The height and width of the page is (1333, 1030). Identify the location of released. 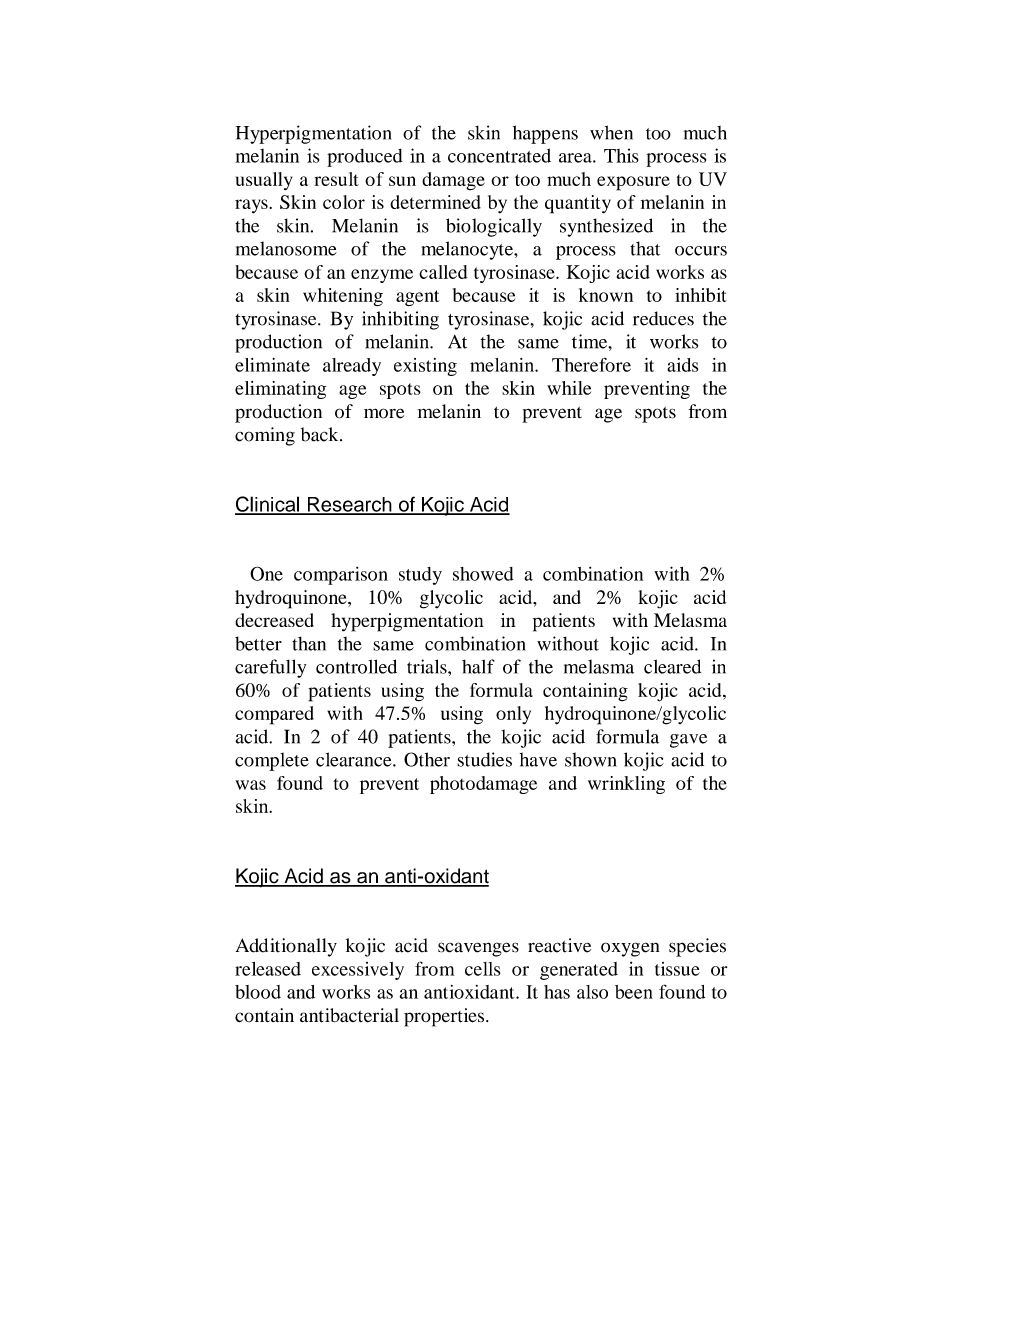
(268, 969).
